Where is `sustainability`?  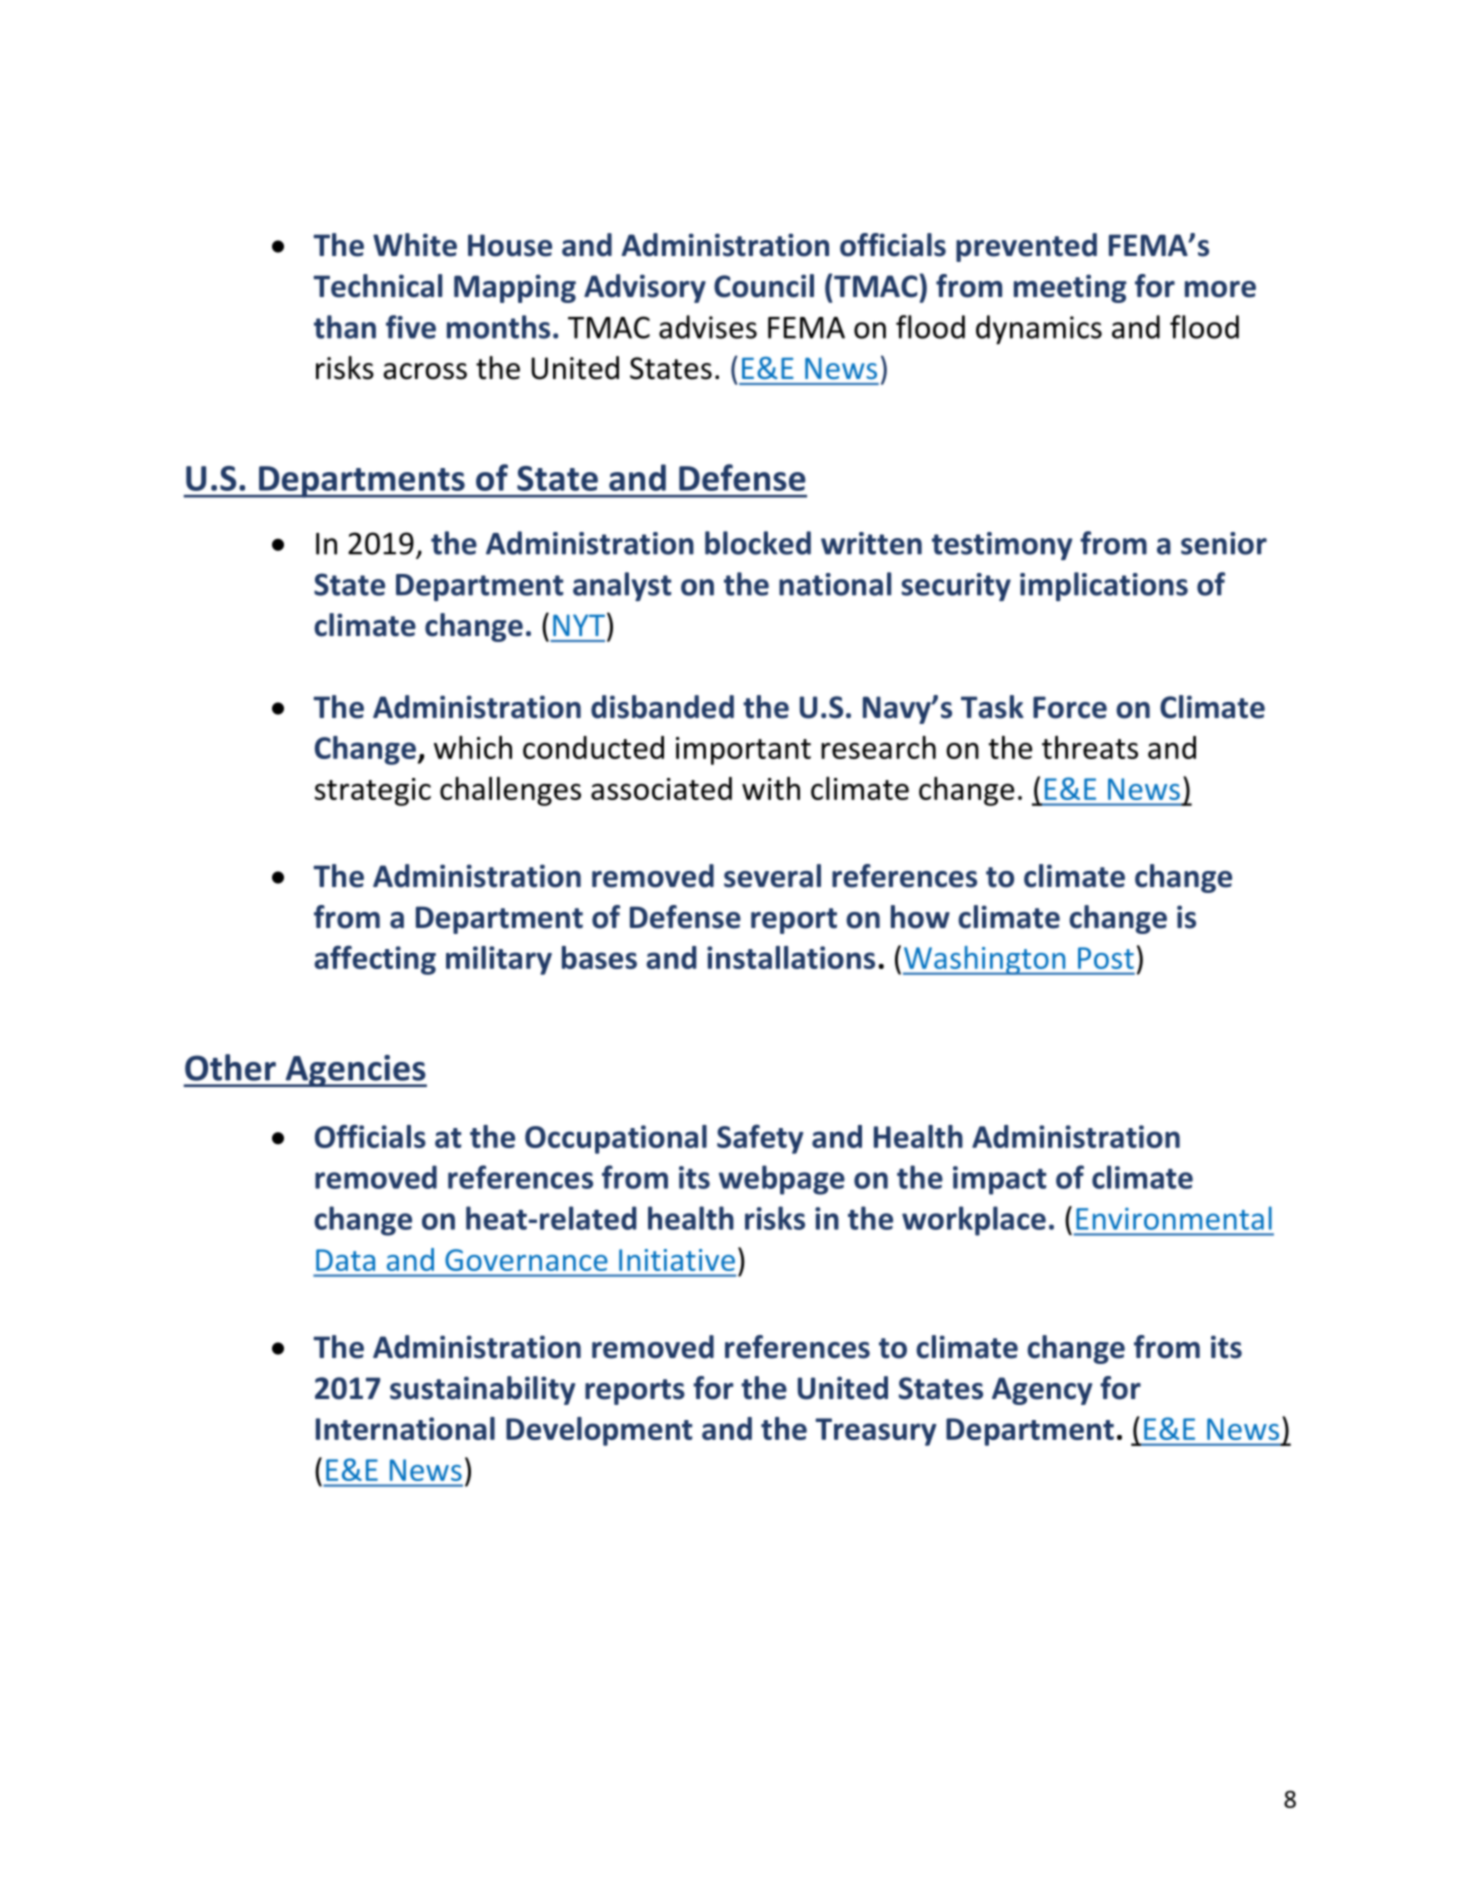 sustainability is located at coordinates (482, 1390).
